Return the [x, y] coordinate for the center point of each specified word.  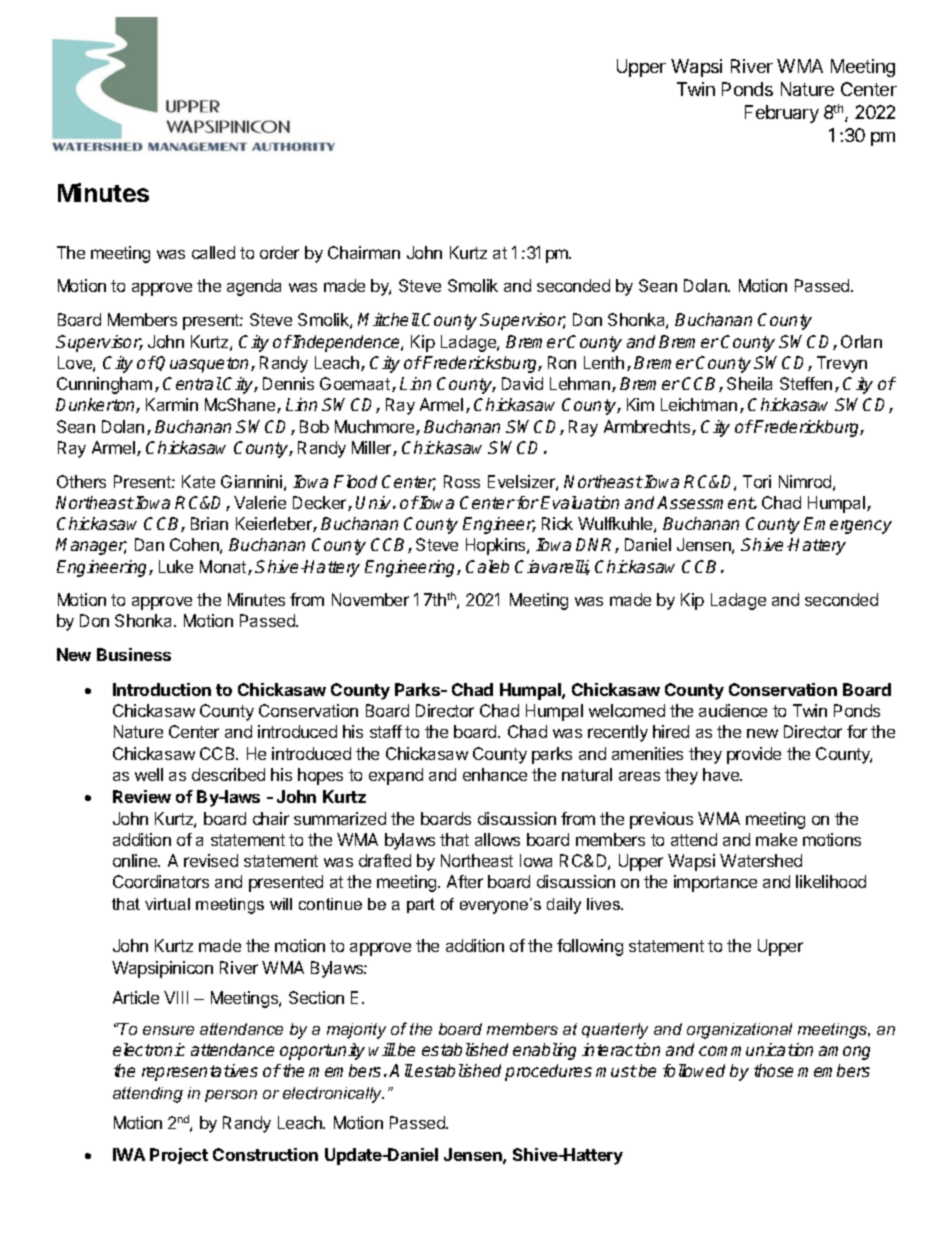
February [782, 114]
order [279, 252]
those [773, 1070]
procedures [548, 1072]
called [213, 252]
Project [179, 1156]
